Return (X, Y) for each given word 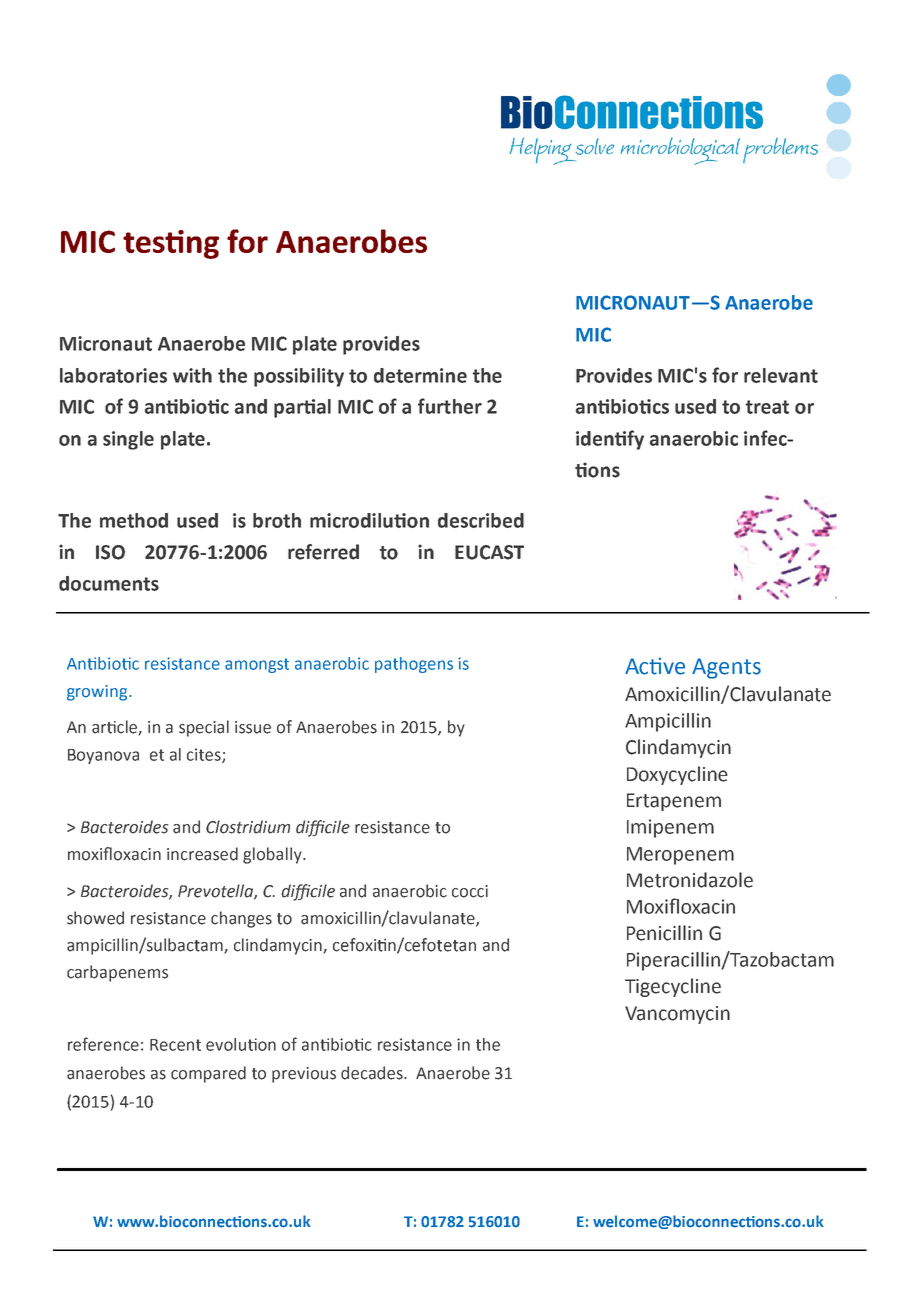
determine (420, 375)
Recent (175, 1045)
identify (610, 440)
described (481, 520)
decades (373, 1073)
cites (205, 755)
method (134, 520)
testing (171, 244)
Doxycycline (677, 775)
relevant (781, 375)
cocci (470, 891)
